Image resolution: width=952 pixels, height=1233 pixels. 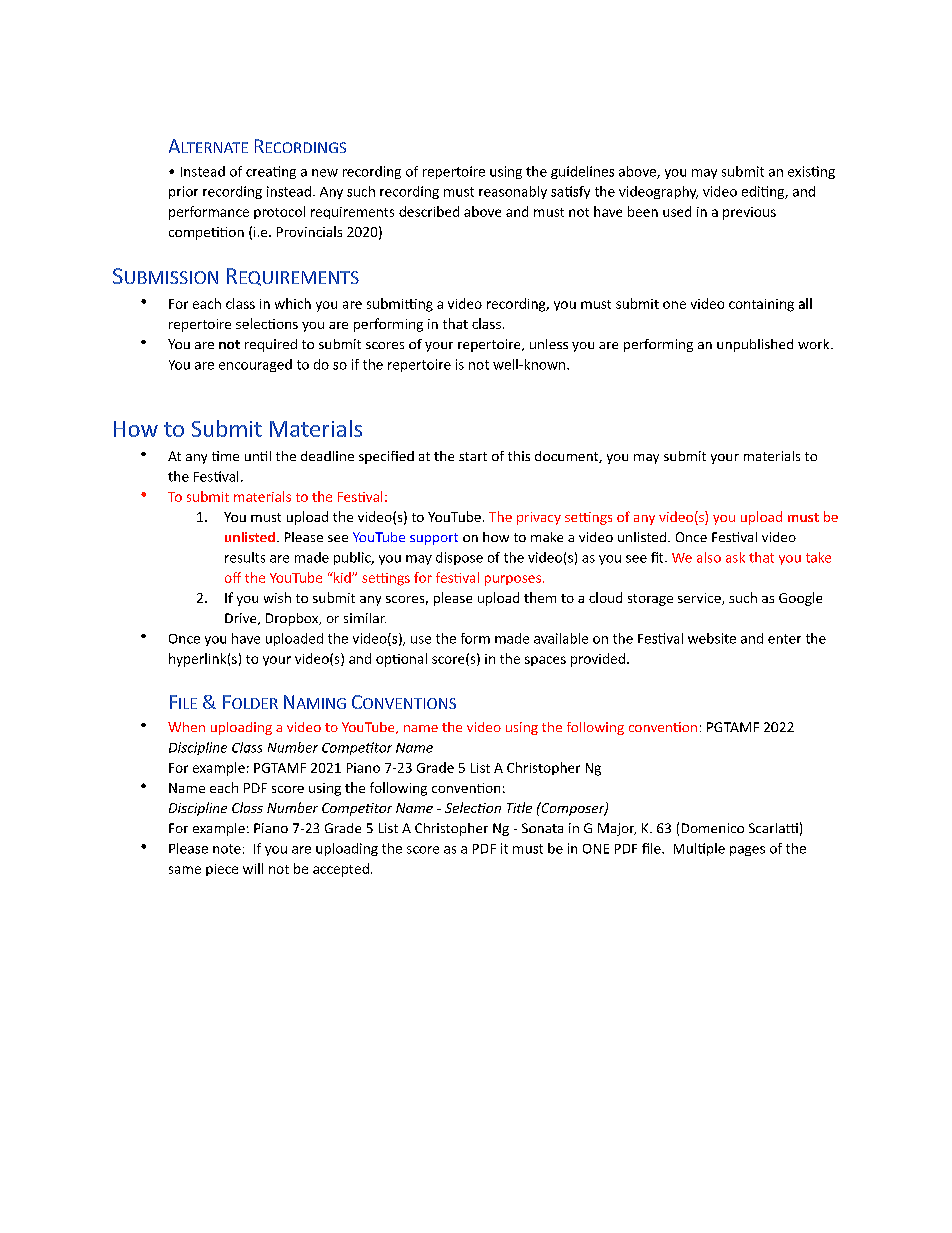 What do you see at coordinates (255, 365) in the screenshot?
I see `encouraged` at bounding box center [255, 365].
